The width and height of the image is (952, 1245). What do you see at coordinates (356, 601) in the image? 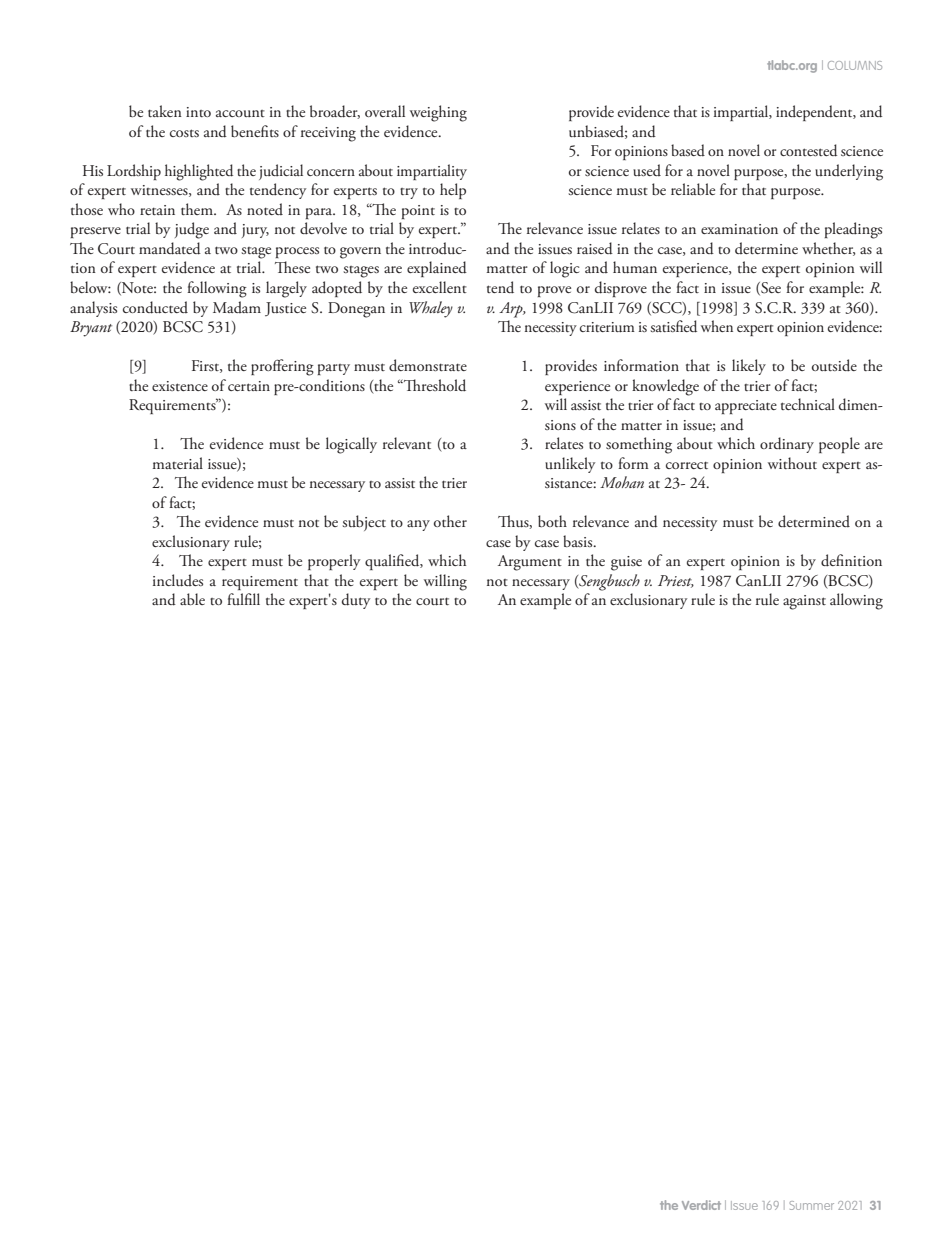
I see `duty` at bounding box center [356, 601].
